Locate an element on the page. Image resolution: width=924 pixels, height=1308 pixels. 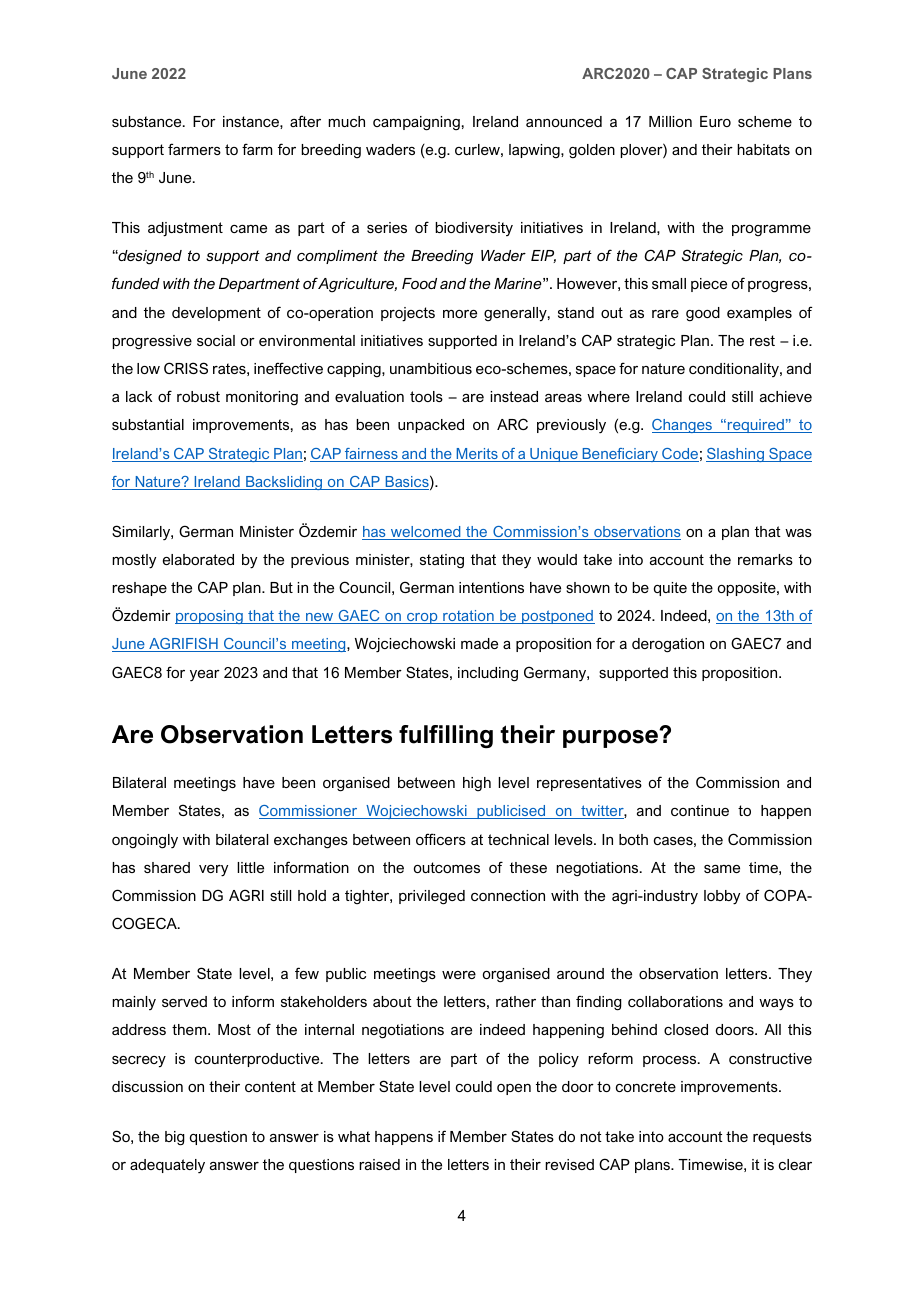
continue is located at coordinates (700, 810).
